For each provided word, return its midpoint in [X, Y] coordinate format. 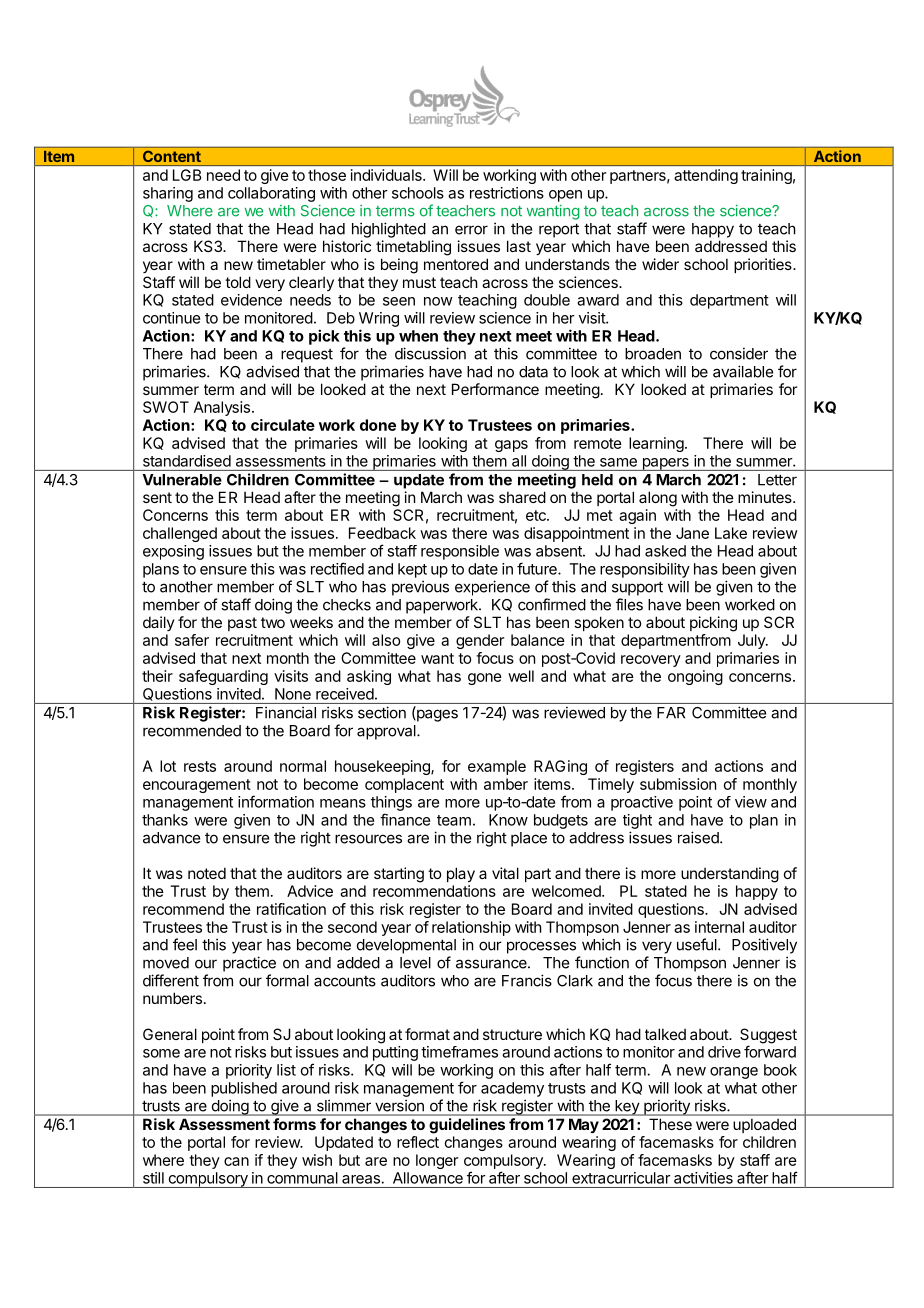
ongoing [695, 677]
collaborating [271, 194]
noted [207, 873]
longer [437, 1161]
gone [485, 679]
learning [656, 444]
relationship [471, 928]
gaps [511, 446]
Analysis [223, 408]
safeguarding [223, 677]
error [471, 230]
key [627, 1108]
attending [706, 176]
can [236, 1161]
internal [719, 927]
